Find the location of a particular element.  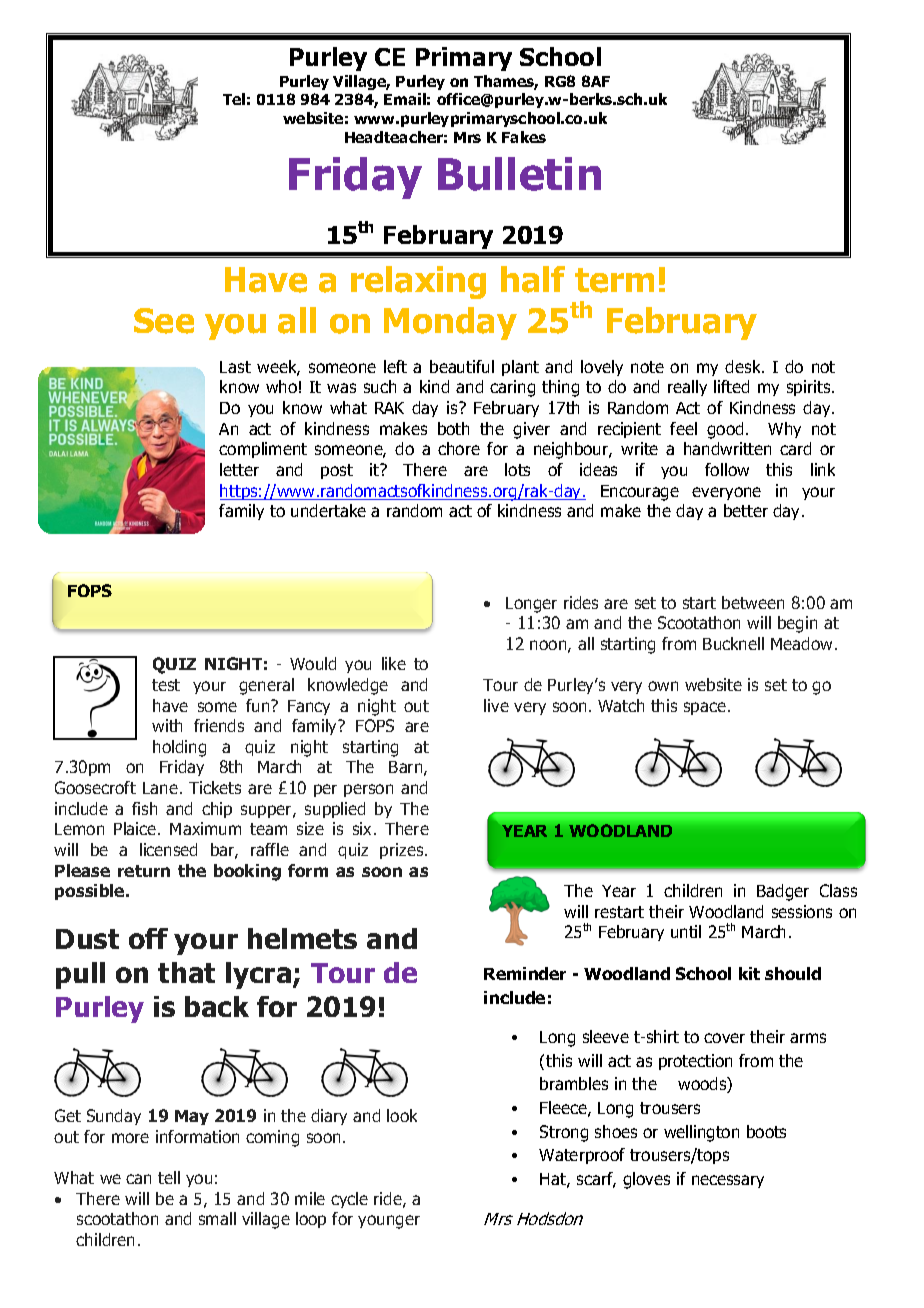

Bulletin is located at coordinates (519, 174).
